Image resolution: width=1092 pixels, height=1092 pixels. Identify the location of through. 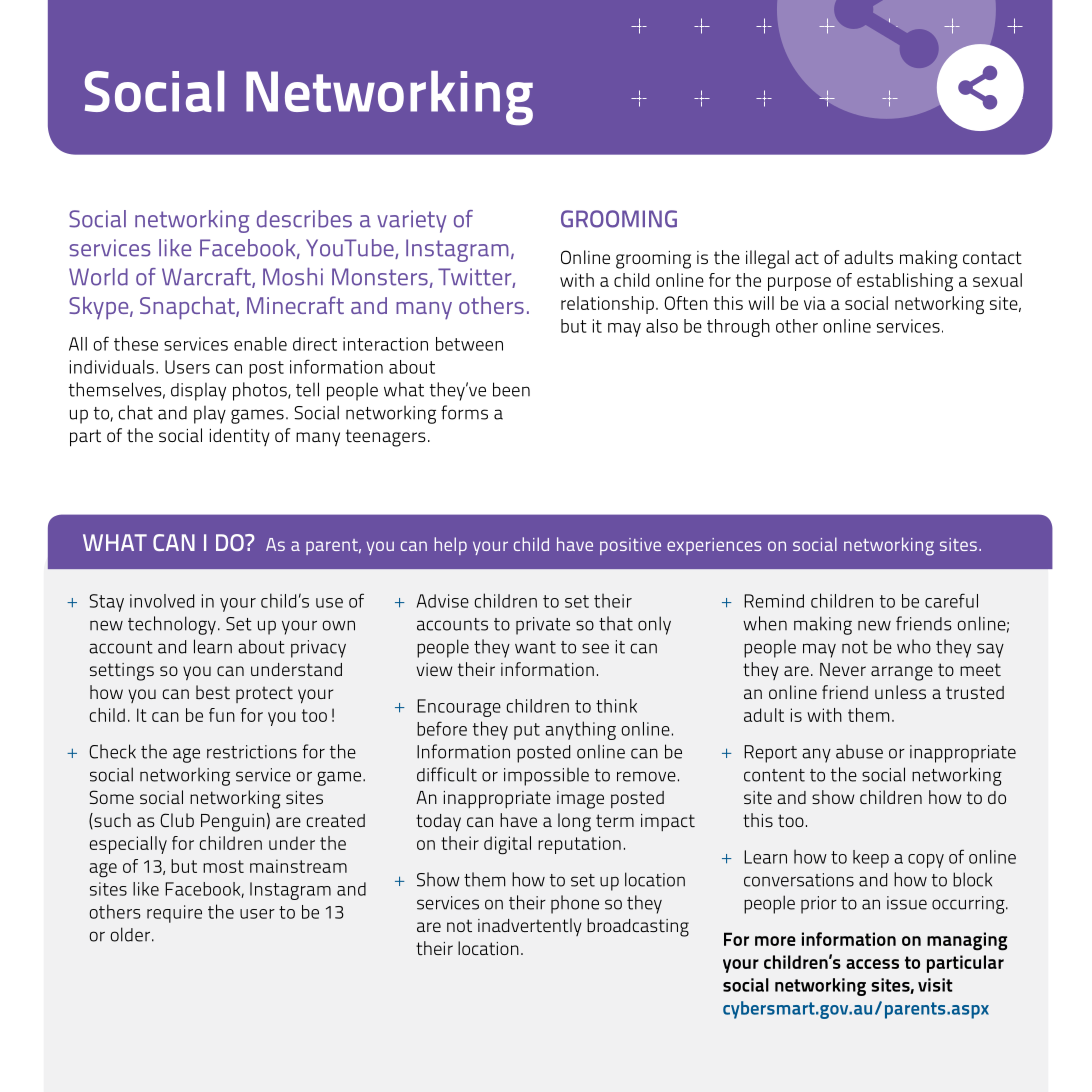
(738, 328).
